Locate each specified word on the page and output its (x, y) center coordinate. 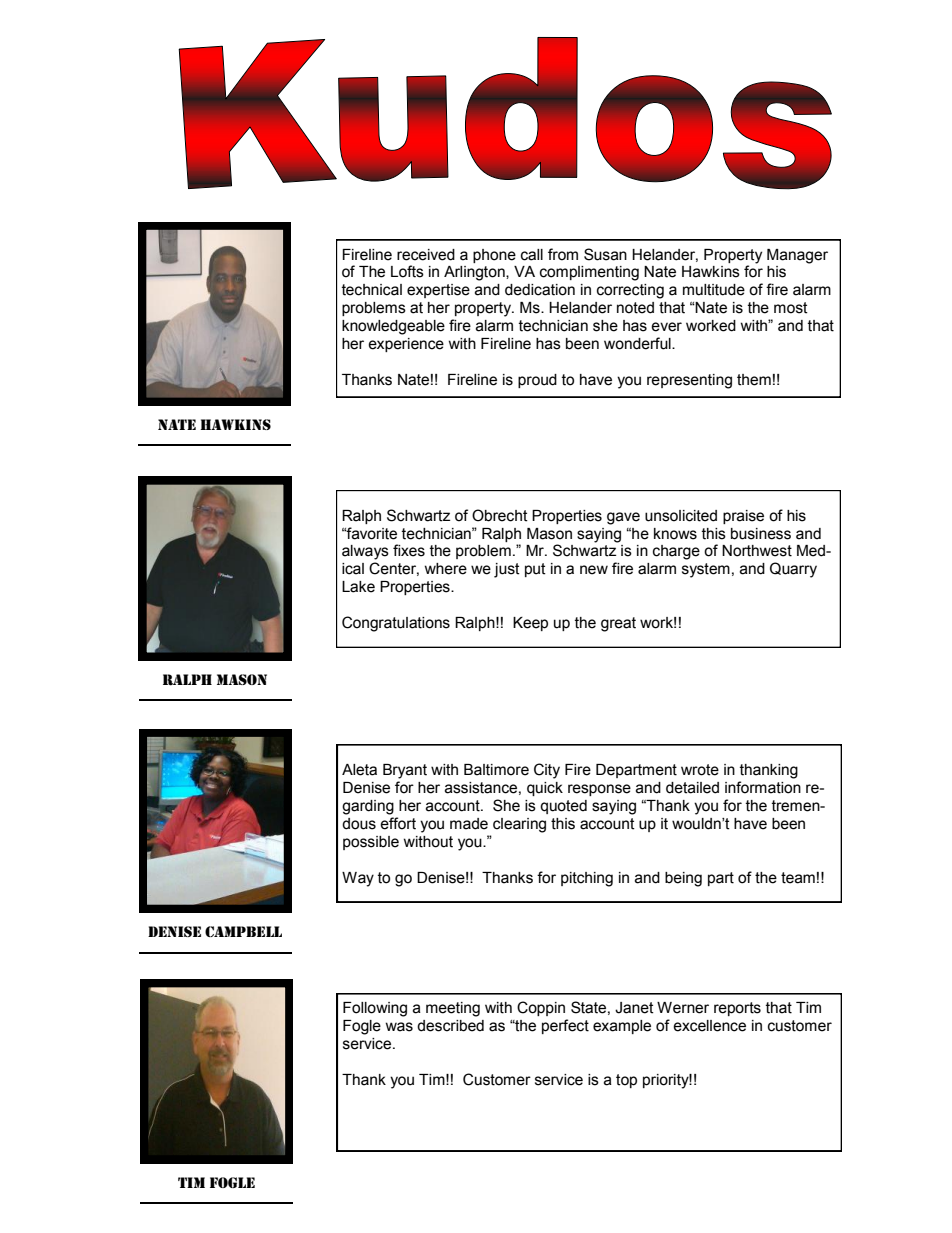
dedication (540, 290)
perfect (565, 1026)
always (365, 552)
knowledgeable (393, 327)
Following (375, 1009)
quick (545, 789)
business (761, 534)
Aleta (359, 770)
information (763, 787)
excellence (709, 1026)
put (535, 570)
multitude (714, 290)
